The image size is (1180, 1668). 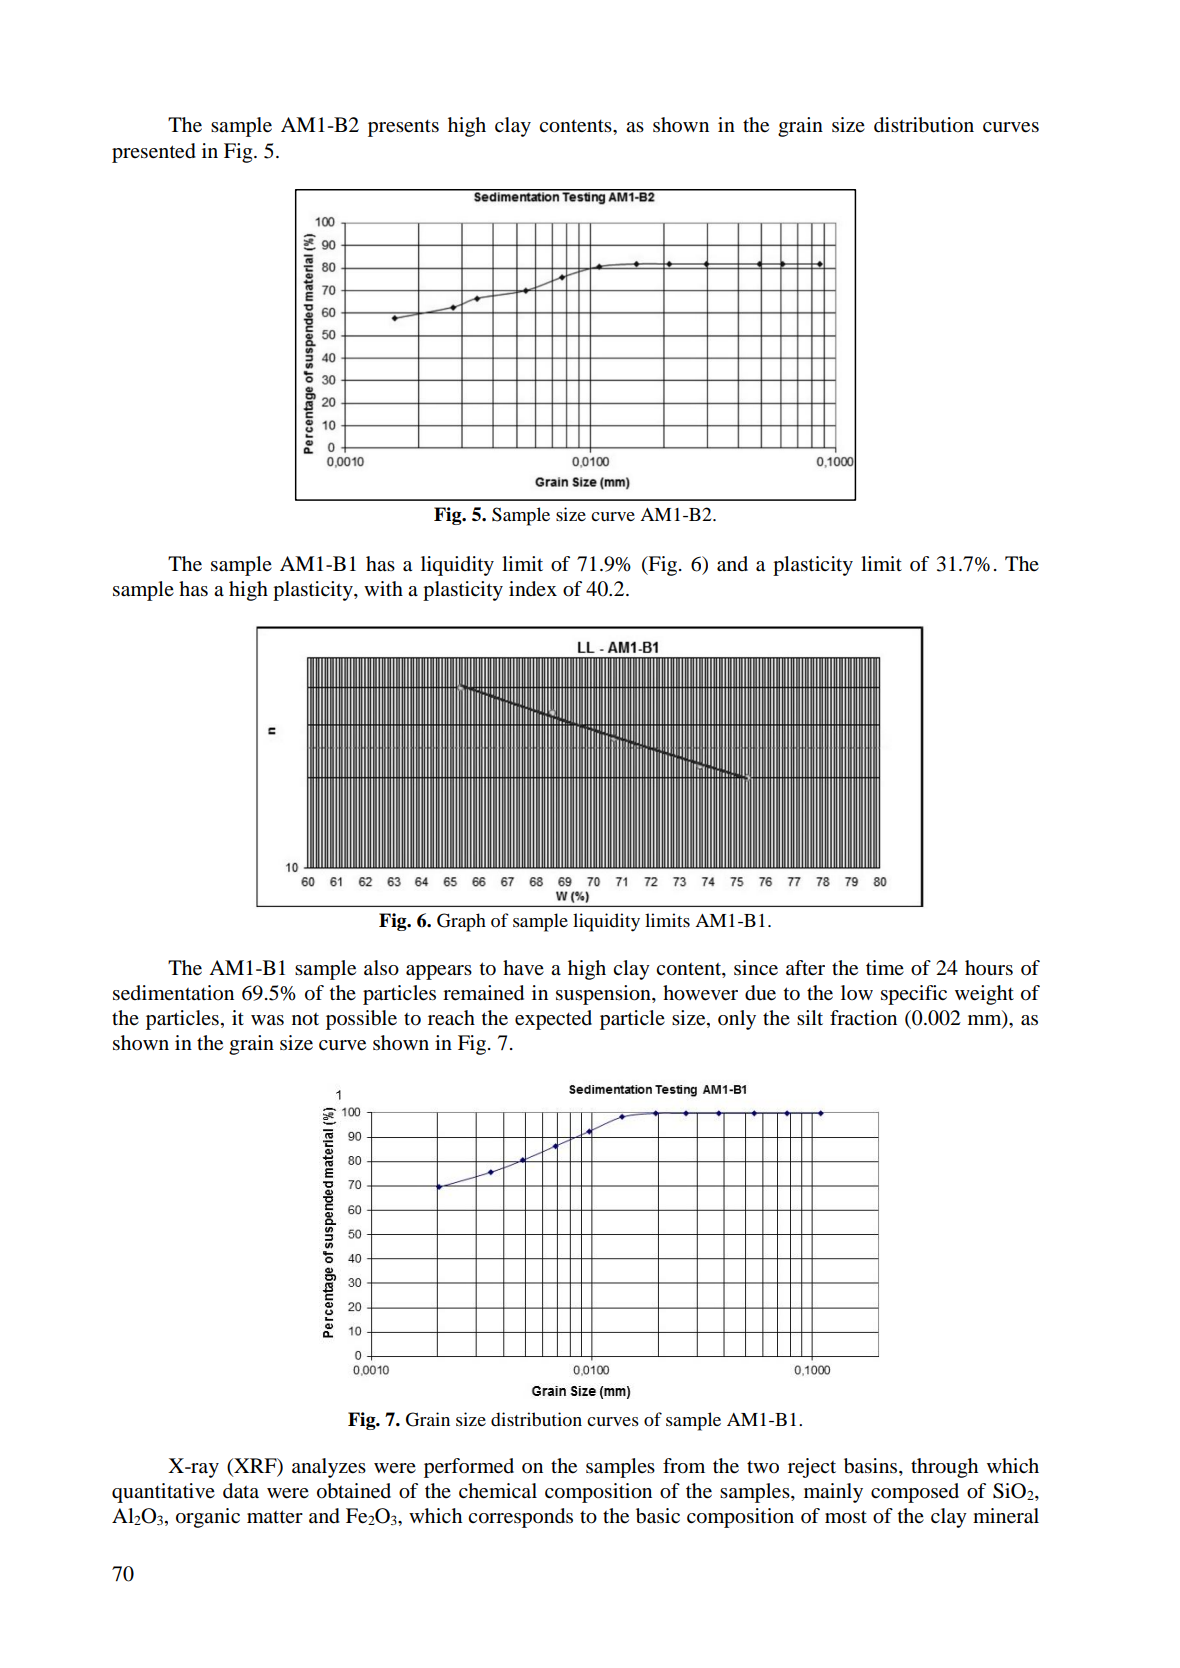 I want to click on presented, so click(x=154, y=153).
